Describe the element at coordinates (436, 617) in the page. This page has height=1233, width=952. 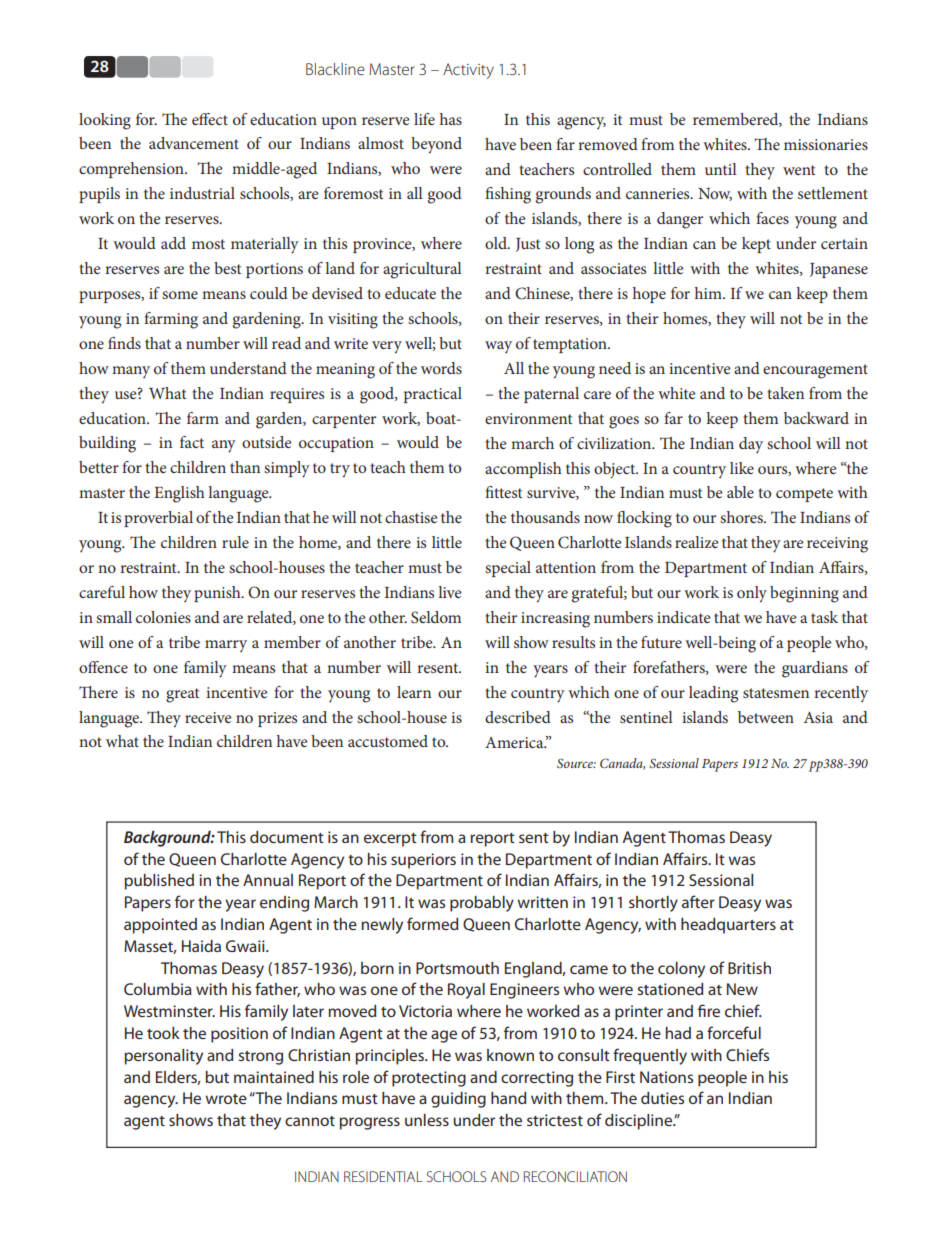
I see `Seldom` at that location.
